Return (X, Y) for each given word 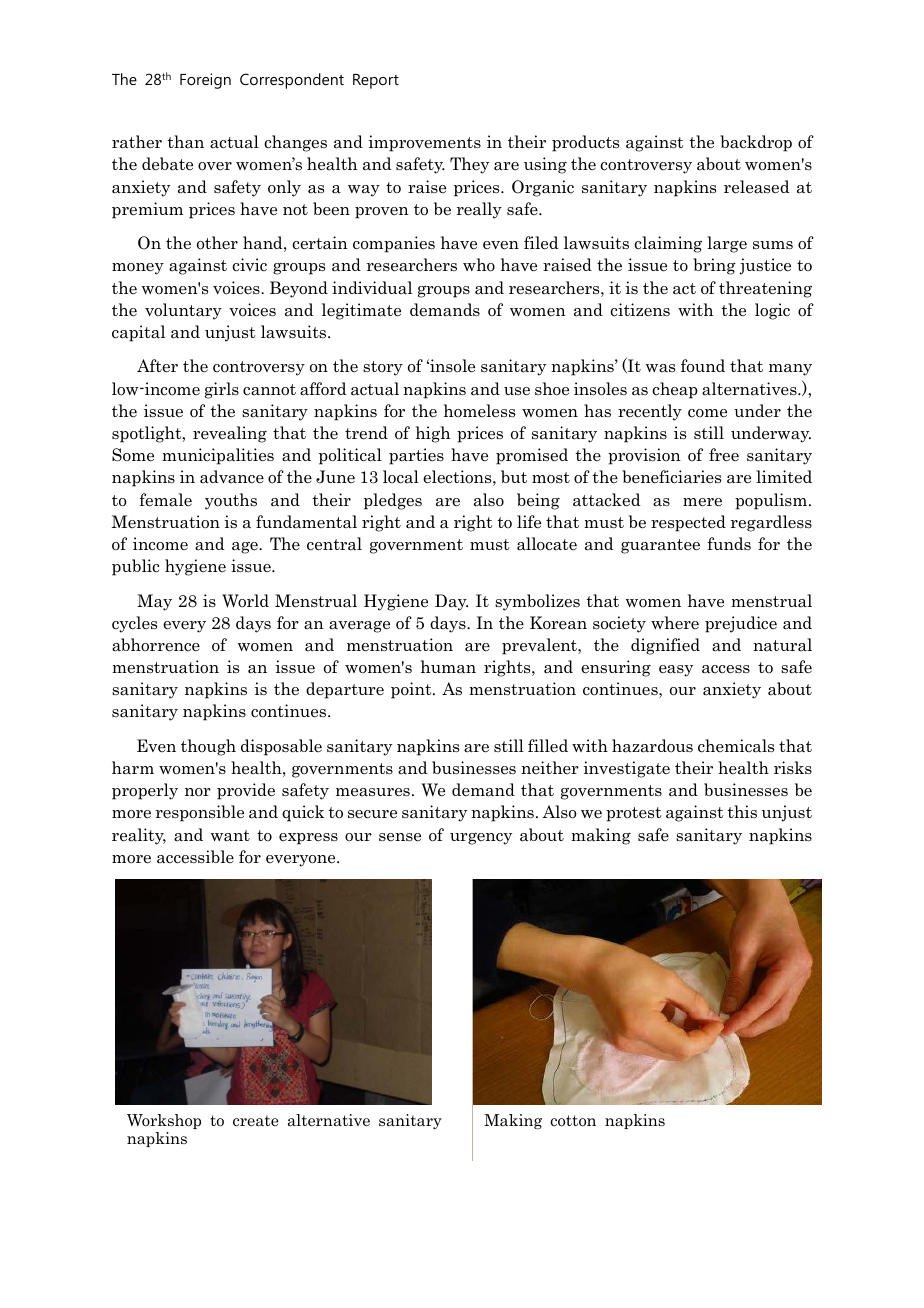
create (256, 1121)
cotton (573, 1121)
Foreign (205, 81)
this (742, 811)
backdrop (756, 143)
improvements (424, 143)
